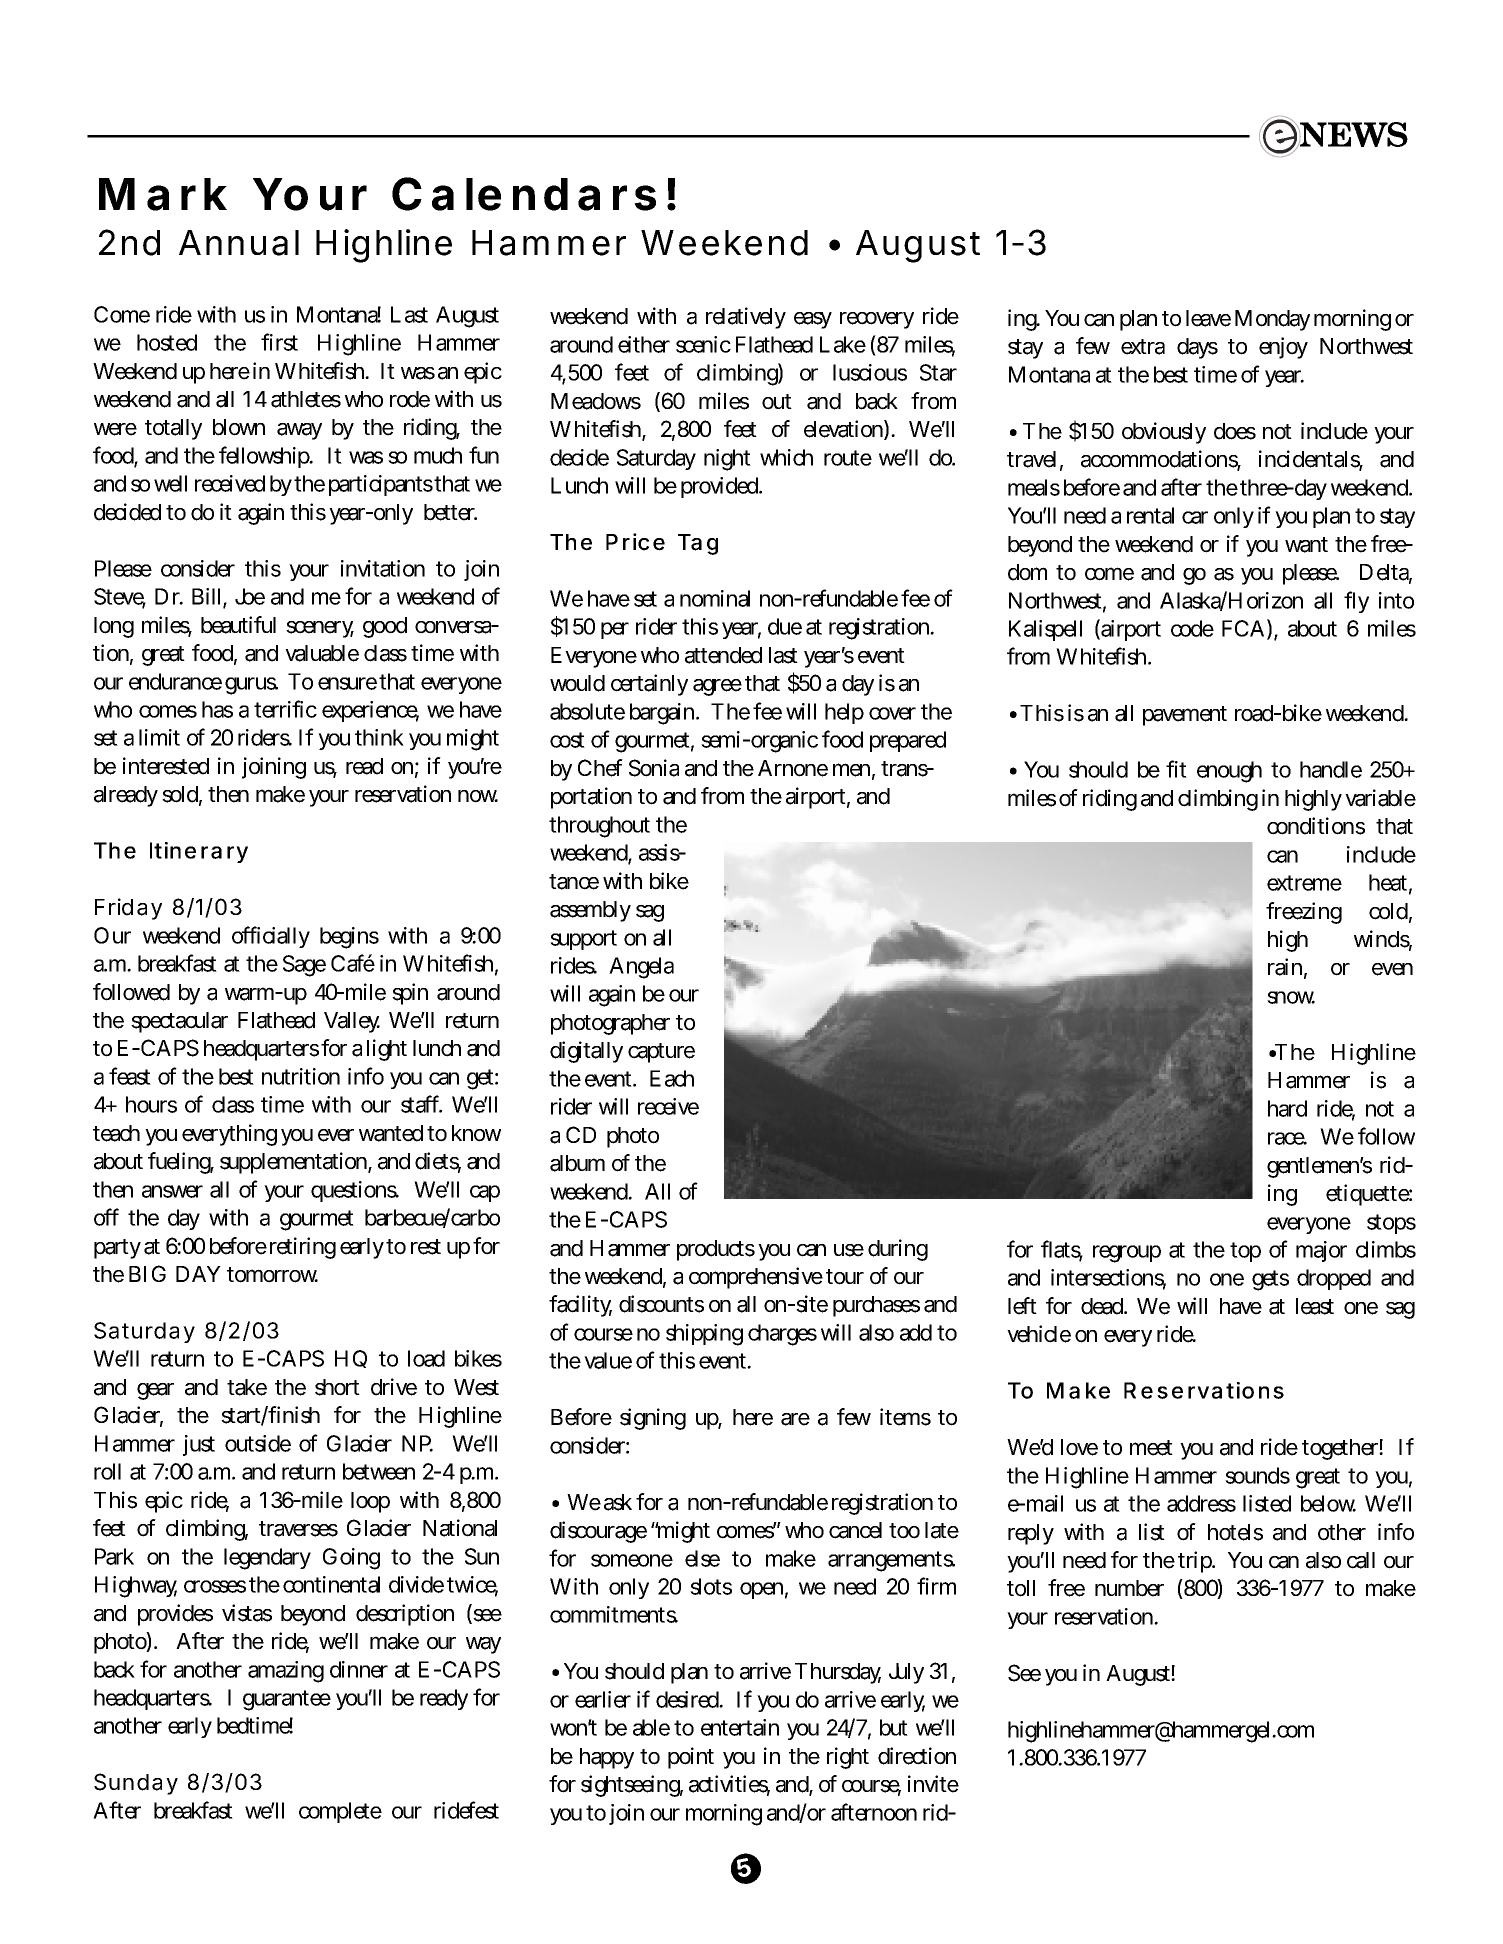 The height and width of the screenshot is (1944, 1503). I want to click on comprehensive, so click(756, 1278).
